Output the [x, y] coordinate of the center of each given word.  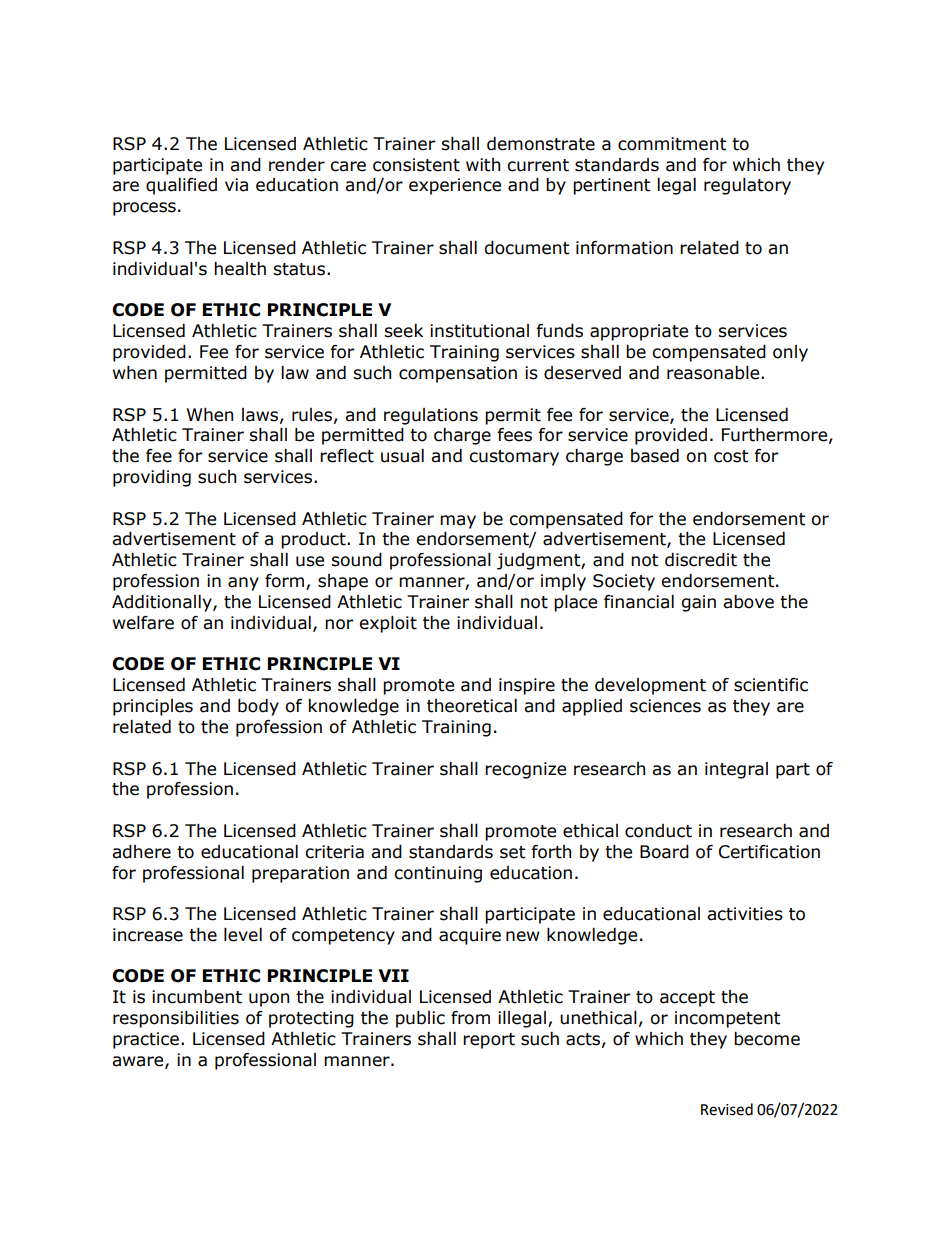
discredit [701, 560]
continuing [438, 874]
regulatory [747, 186]
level [243, 935]
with [483, 165]
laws [260, 415]
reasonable [714, 373]
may [458, 522]
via [236, 185]
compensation [458, 374]
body [258, 707]
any [243, 584]
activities [745, 914]
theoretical [472, 706]
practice [146, 1040]
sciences [665, 706]
